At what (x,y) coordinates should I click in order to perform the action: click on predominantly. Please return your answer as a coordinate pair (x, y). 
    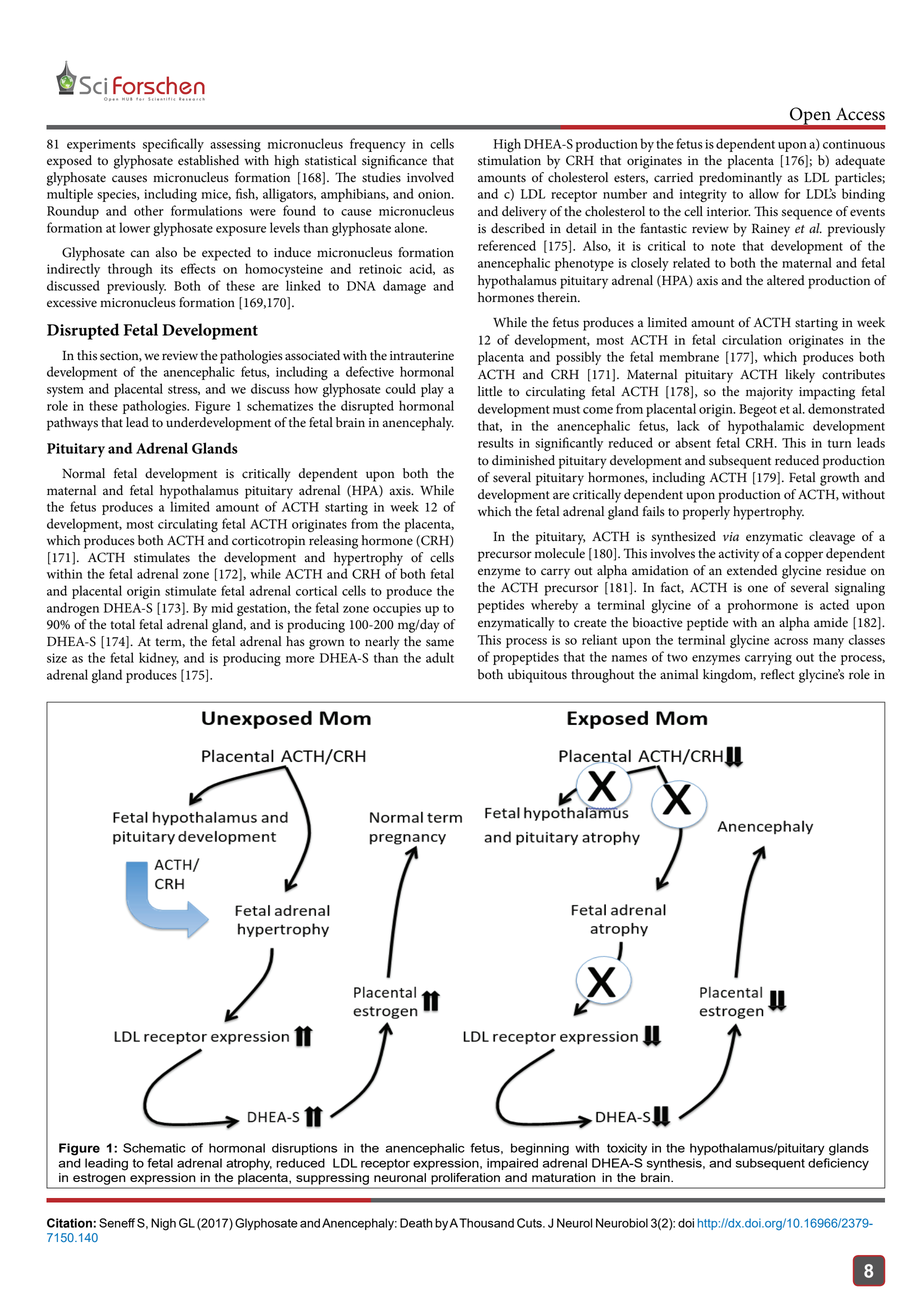
    Looking at the image, I should click on (740, 179).
